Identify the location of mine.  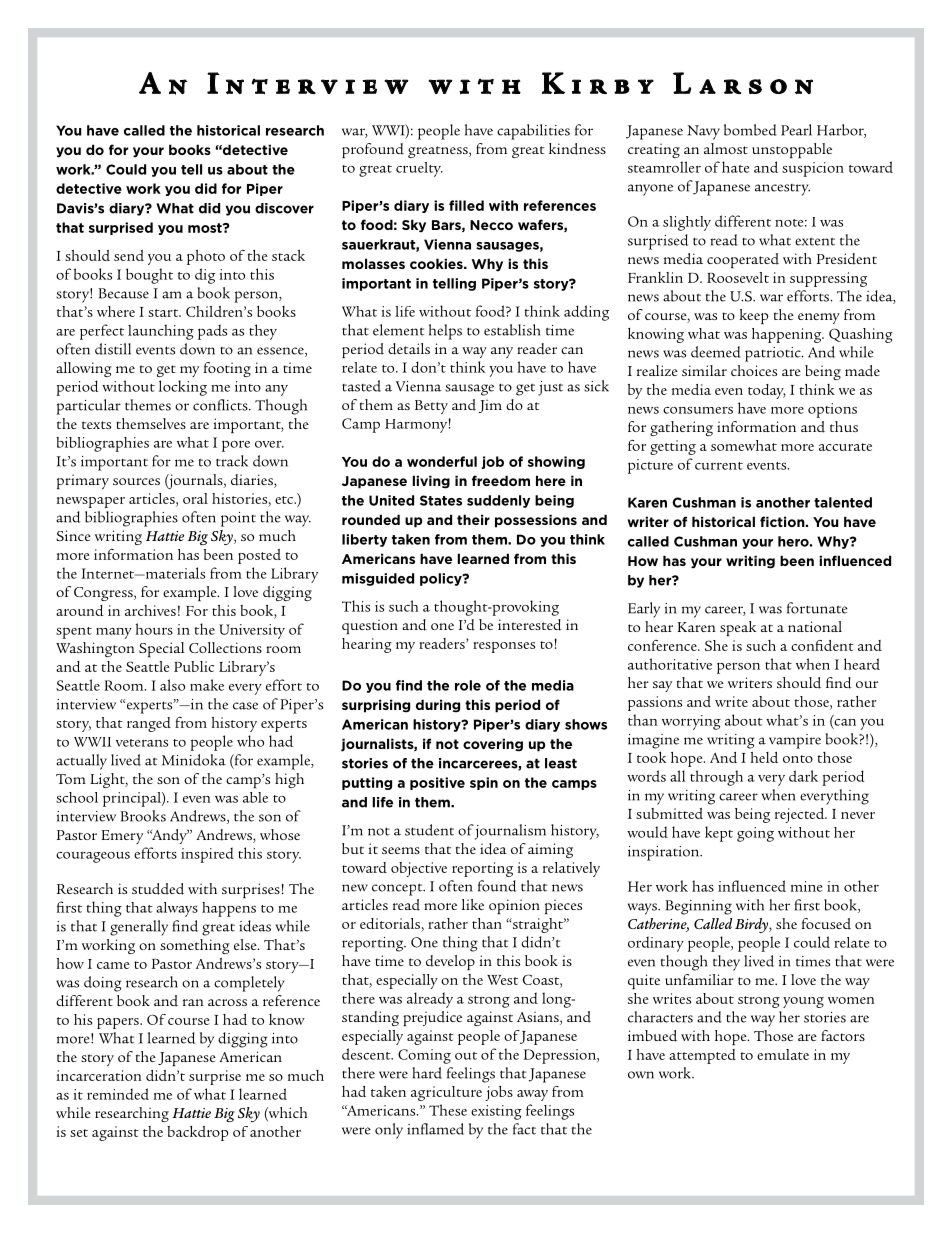
(806, 886).
